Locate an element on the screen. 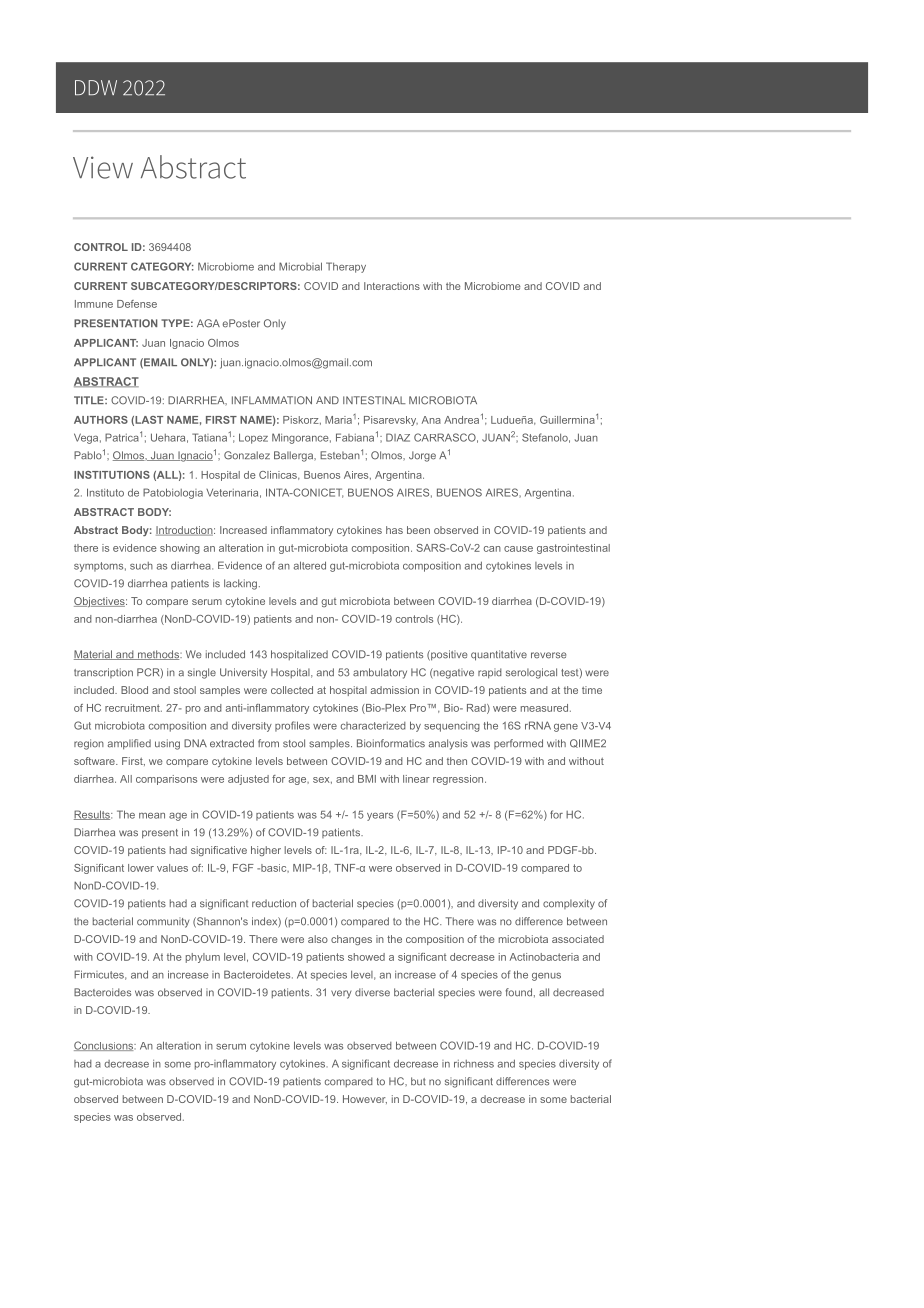 The width and height of the screenshot is (924, 1308). reverse is located at coordinates (548, 655).
